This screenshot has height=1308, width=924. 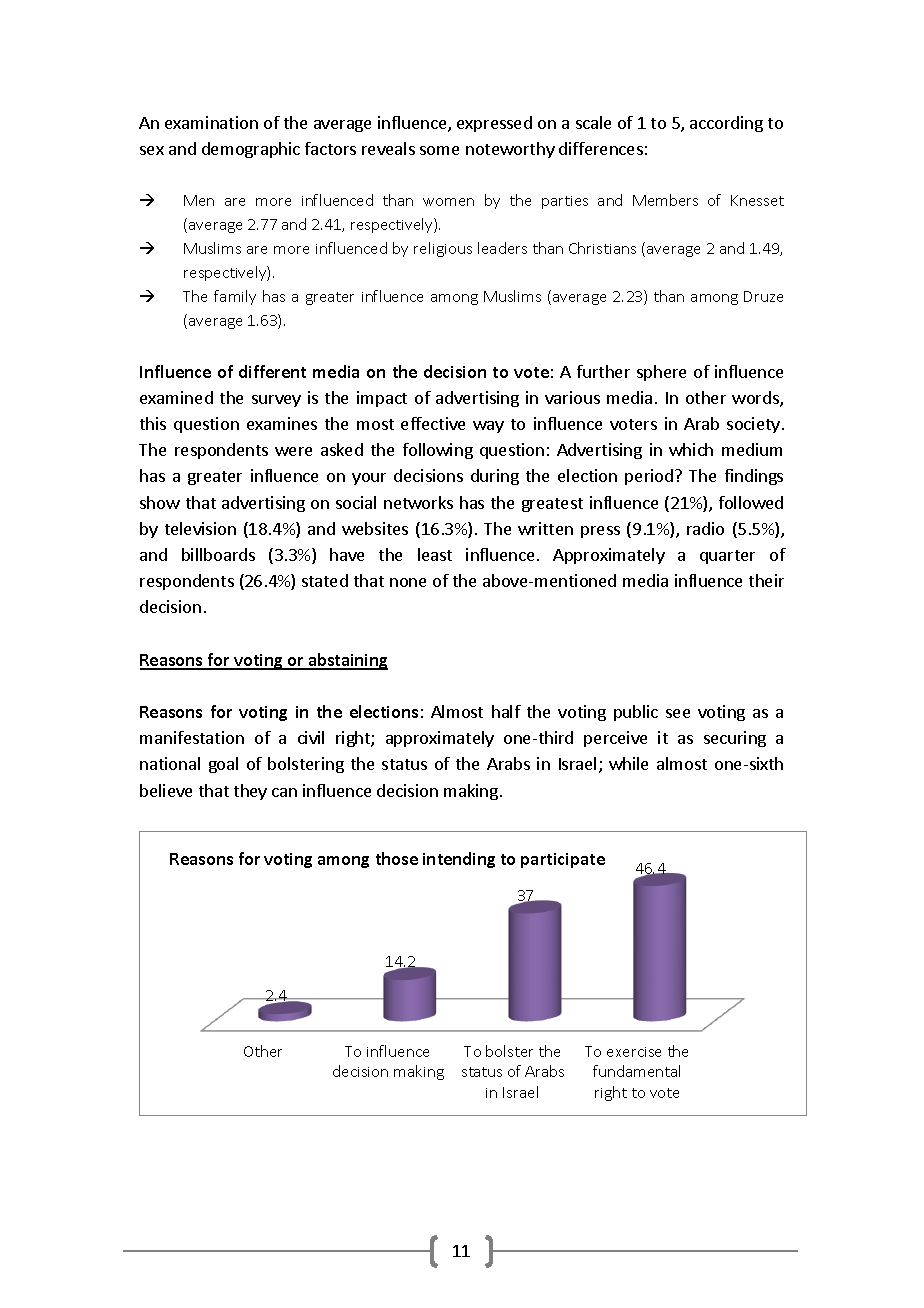 What do you see at coordinates (735, 739) in the screenshot?
I see `securing` at bounding box center [735, 739].
